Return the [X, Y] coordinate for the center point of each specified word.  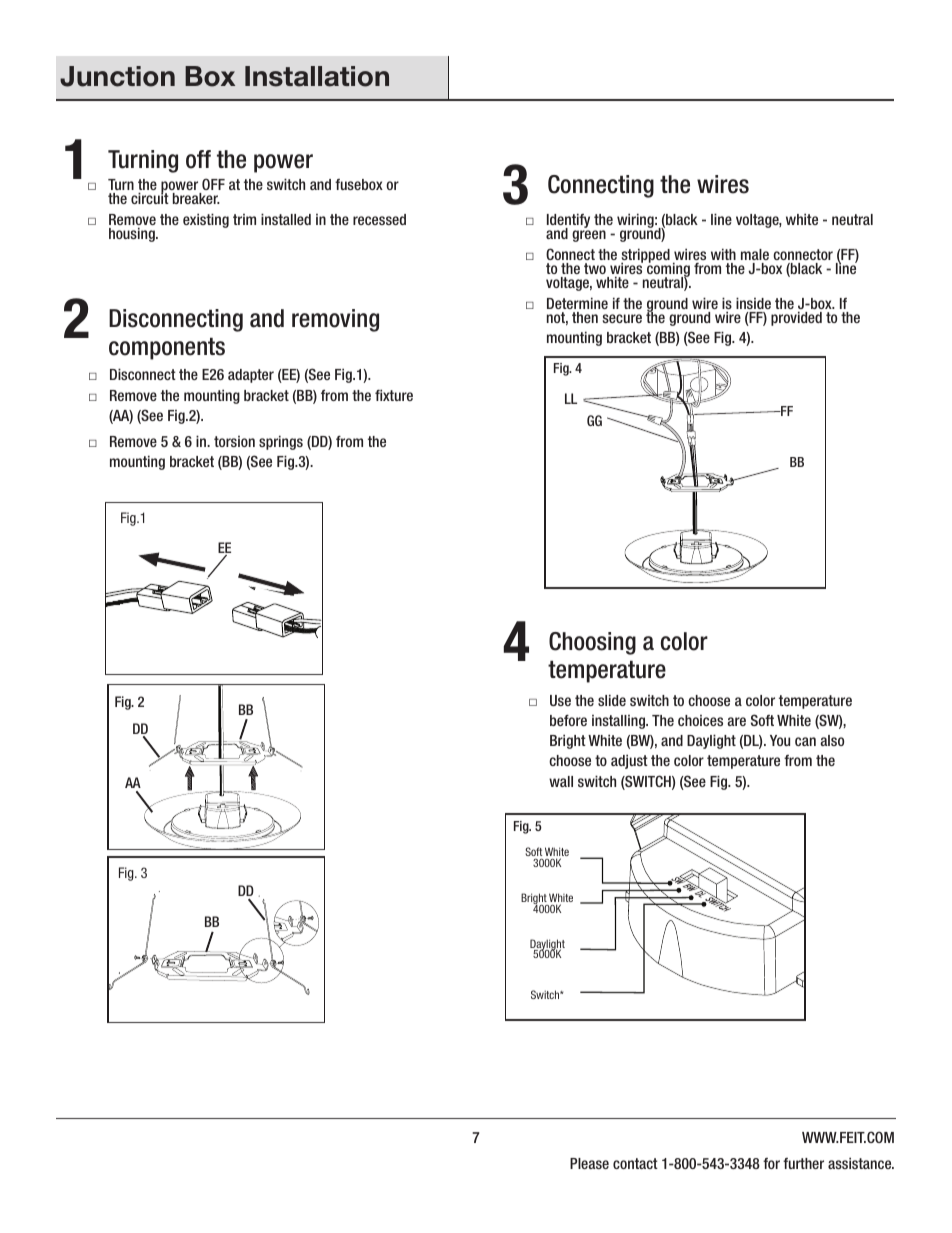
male [755, 254]
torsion [234, 441]
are [737, 721]
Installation [317, 76]
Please [589, 1163]
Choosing [592, 643]
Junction [117, 76]
